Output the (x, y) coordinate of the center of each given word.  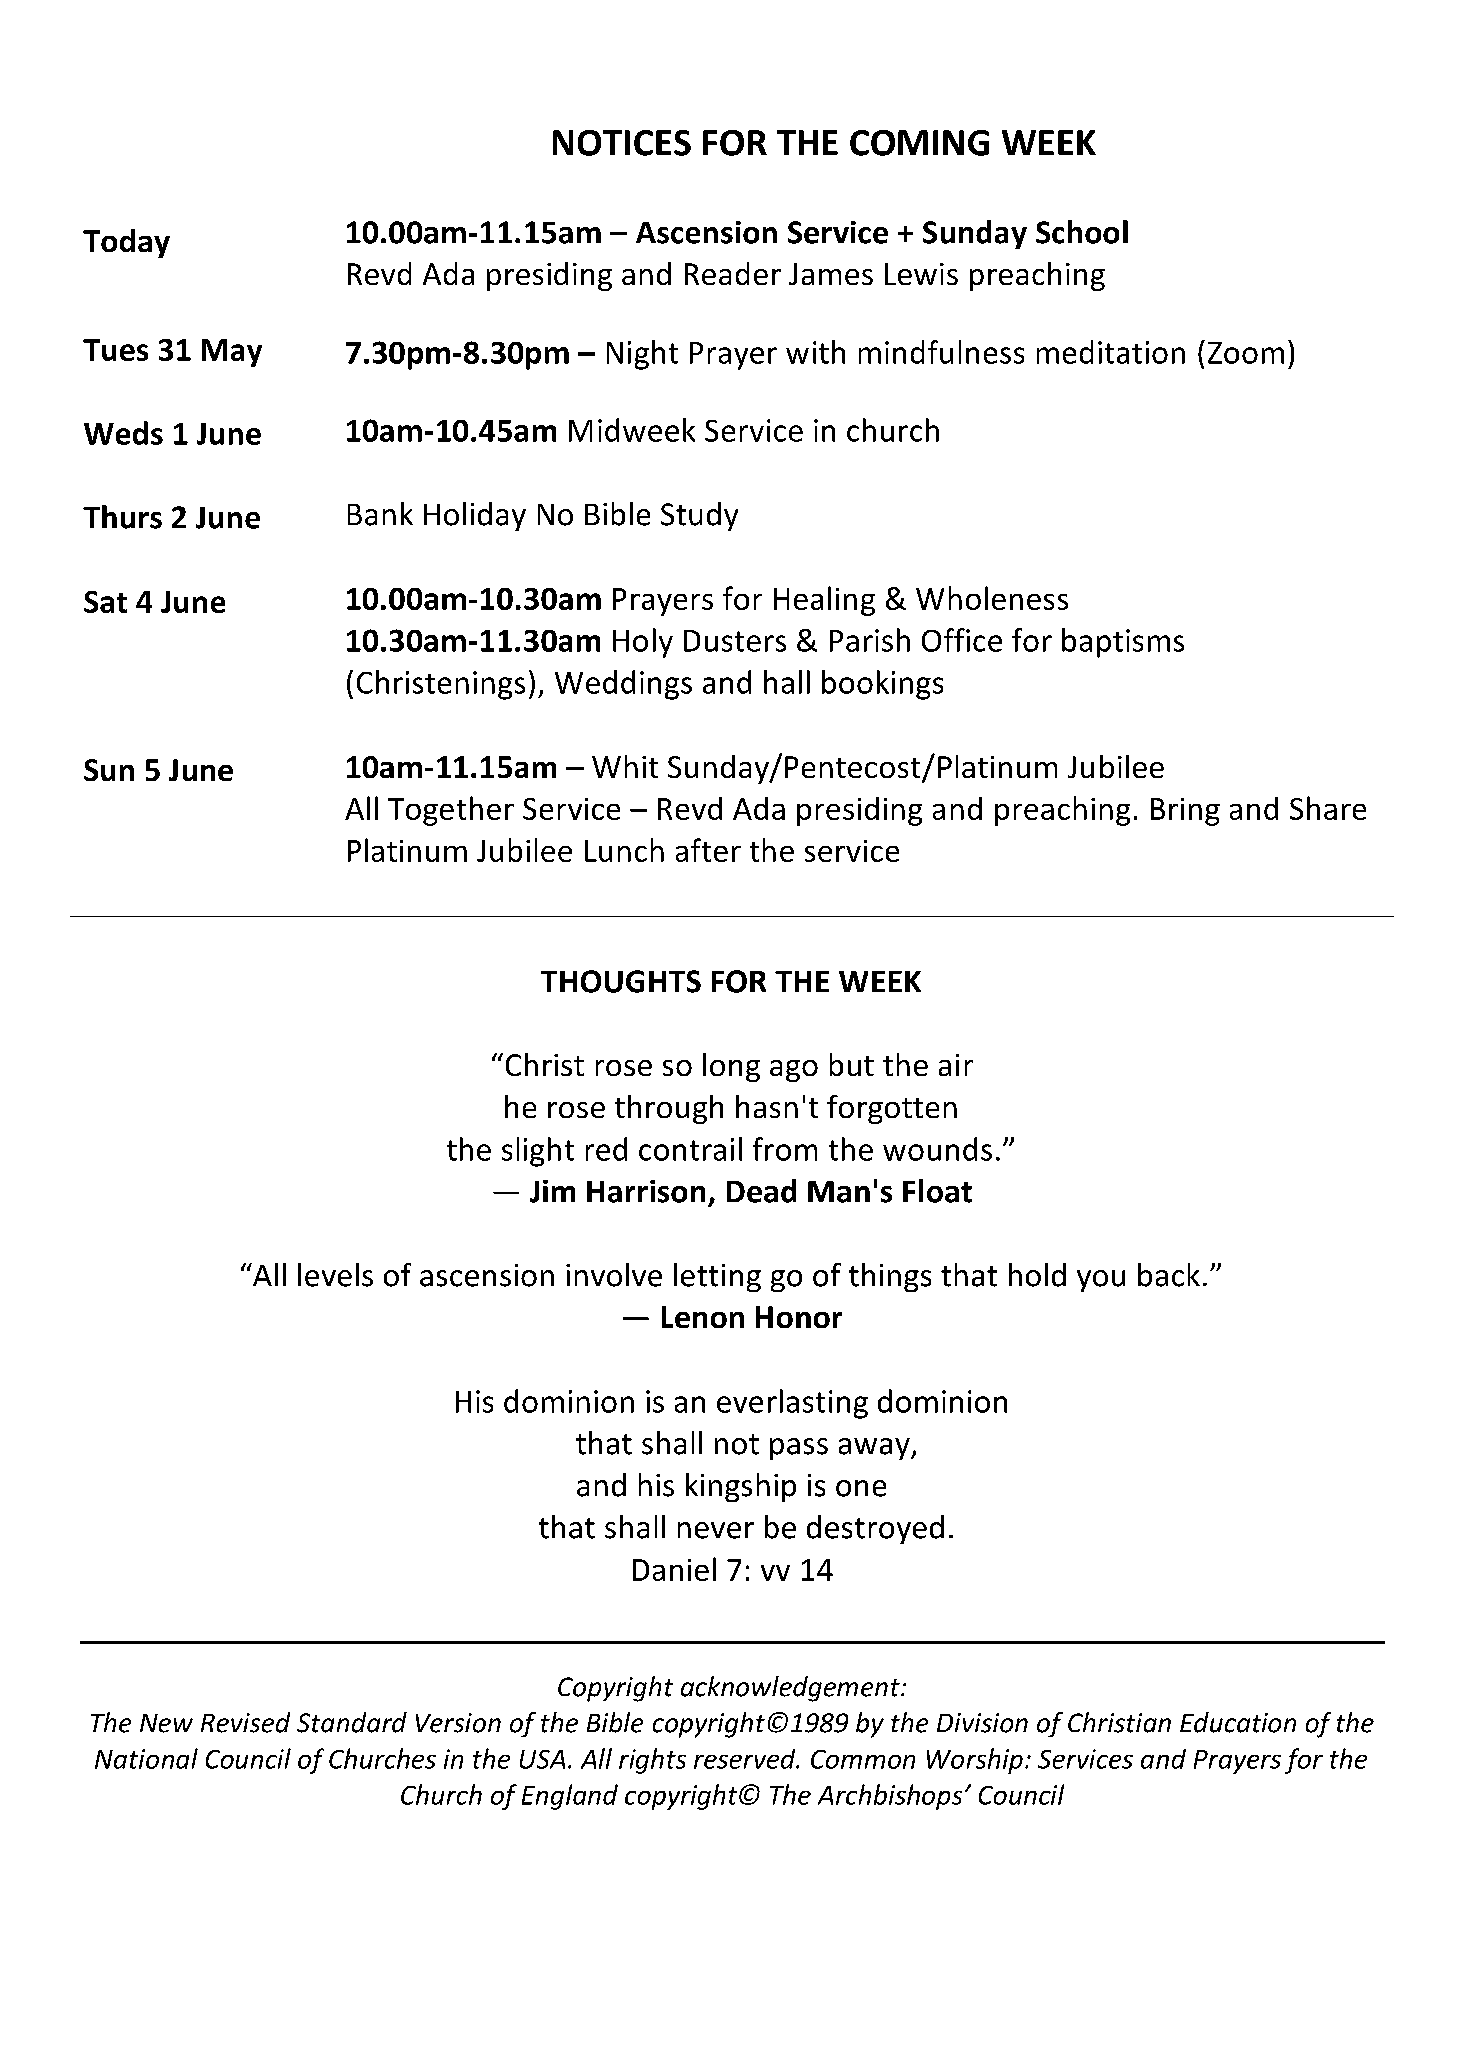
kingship (741, 1487)
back (1169, 1275)
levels (335, 1275)
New (166, 1723)
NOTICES (622, 143)
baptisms (1123, 643)
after (708, 850)
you (1101, 1281)
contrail (690, 1149)
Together (451, 811)
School (1082, 232)
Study (699, 516)
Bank (380, 514)
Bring (1185, 812)
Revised (245, 1722)
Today (126, 243)
